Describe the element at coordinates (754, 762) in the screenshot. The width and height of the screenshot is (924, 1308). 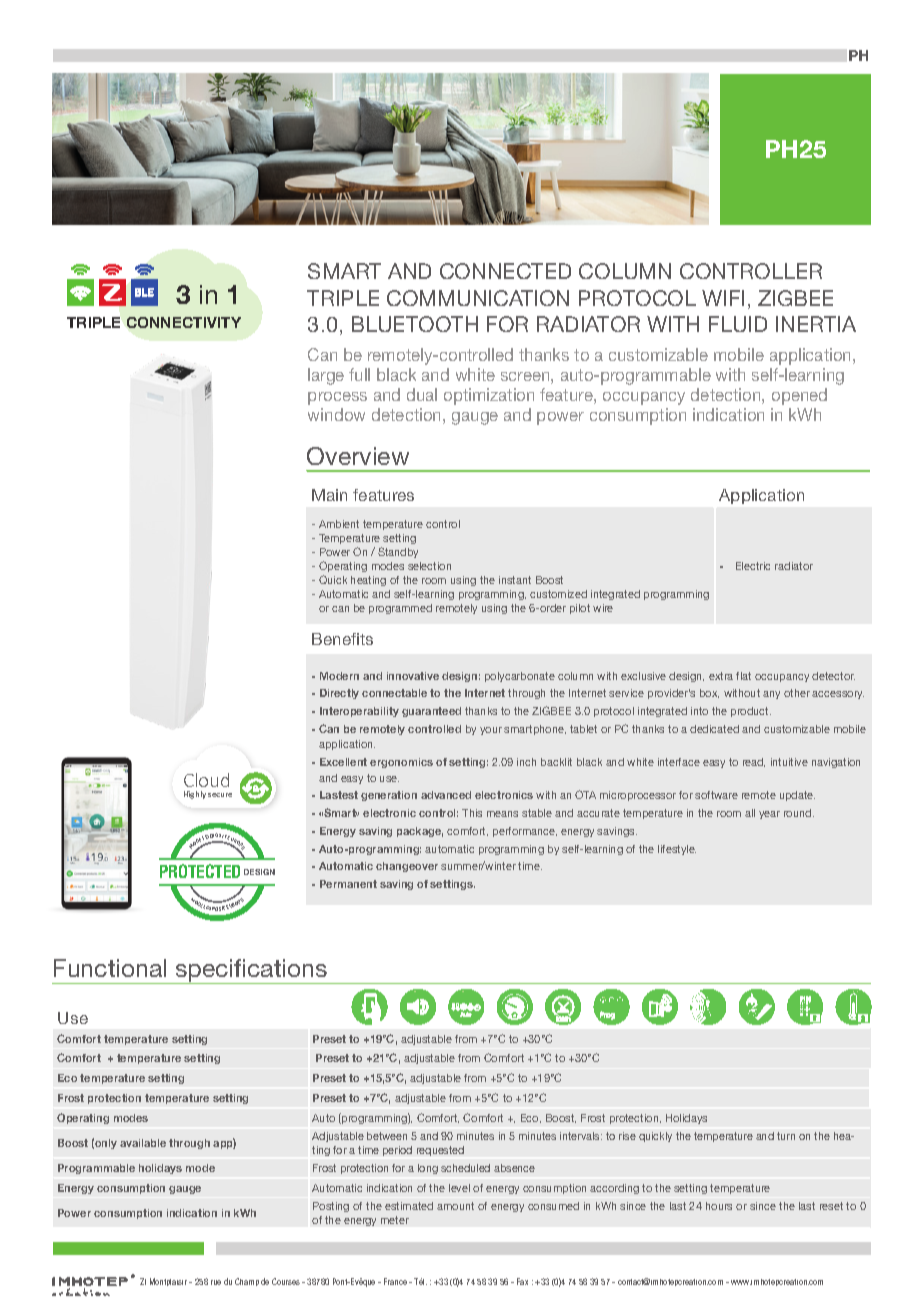
I see `read` at that location.
